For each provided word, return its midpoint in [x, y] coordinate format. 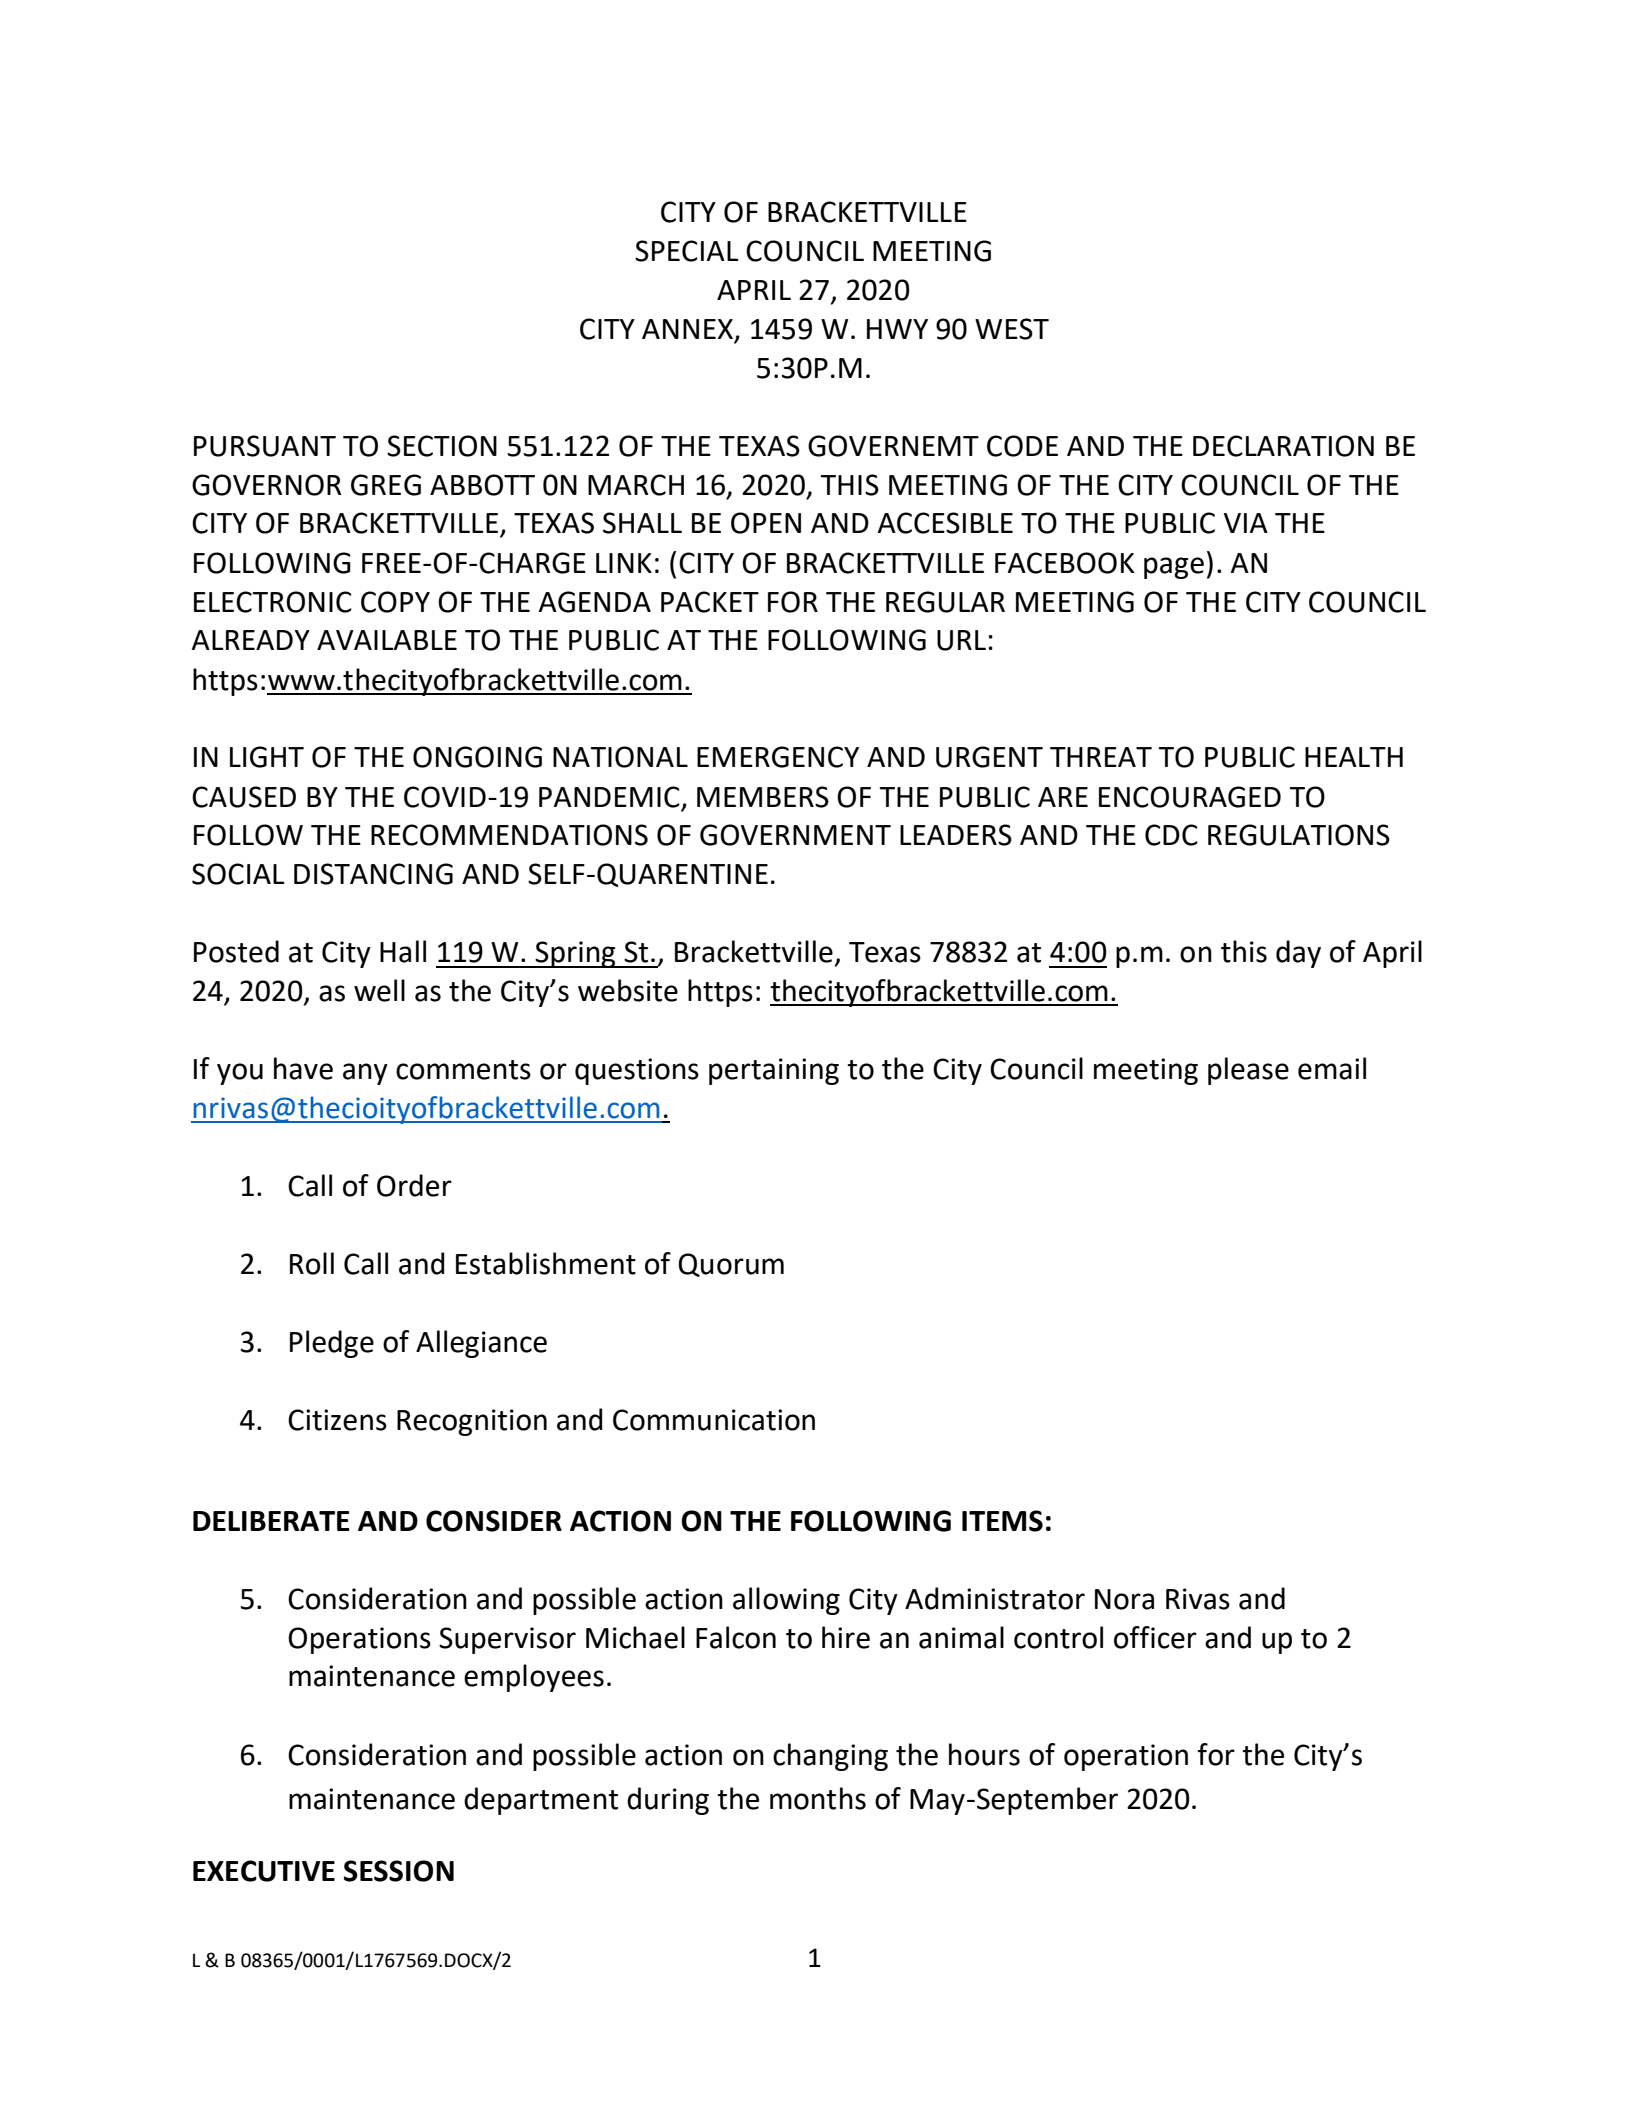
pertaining [774, 1071]
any [365, 1074]
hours [984, 1754]
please [1248, 1071]
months [818, 1798]
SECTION [442, 446]
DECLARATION [1283, 446]
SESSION [399, 1871]
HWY [897, 329]
